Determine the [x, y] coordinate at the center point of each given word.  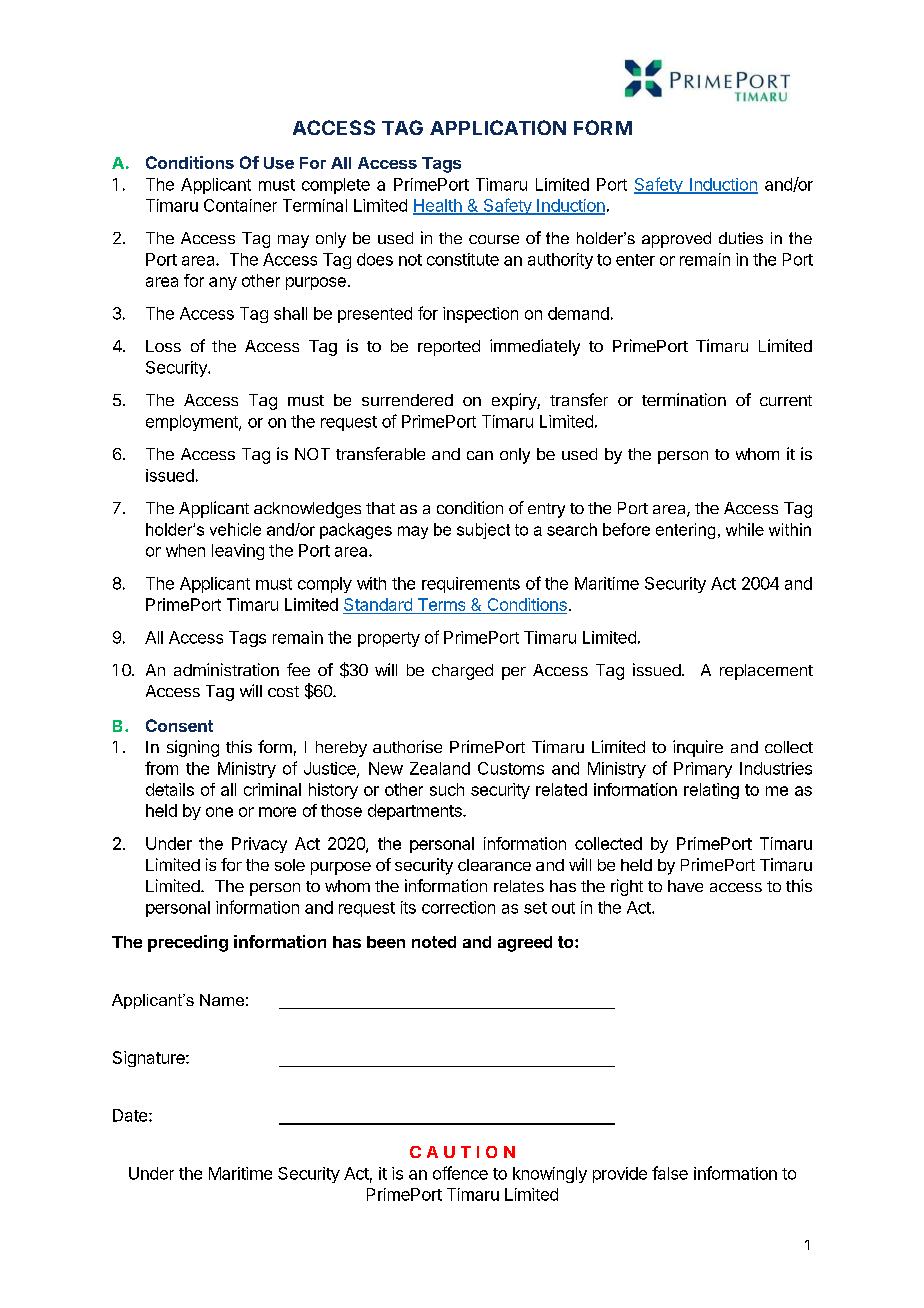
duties [741, 238]
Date [131, 1115]
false [670, 1173]
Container [240, 205]
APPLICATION [498, 127]
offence [460, 1173]
